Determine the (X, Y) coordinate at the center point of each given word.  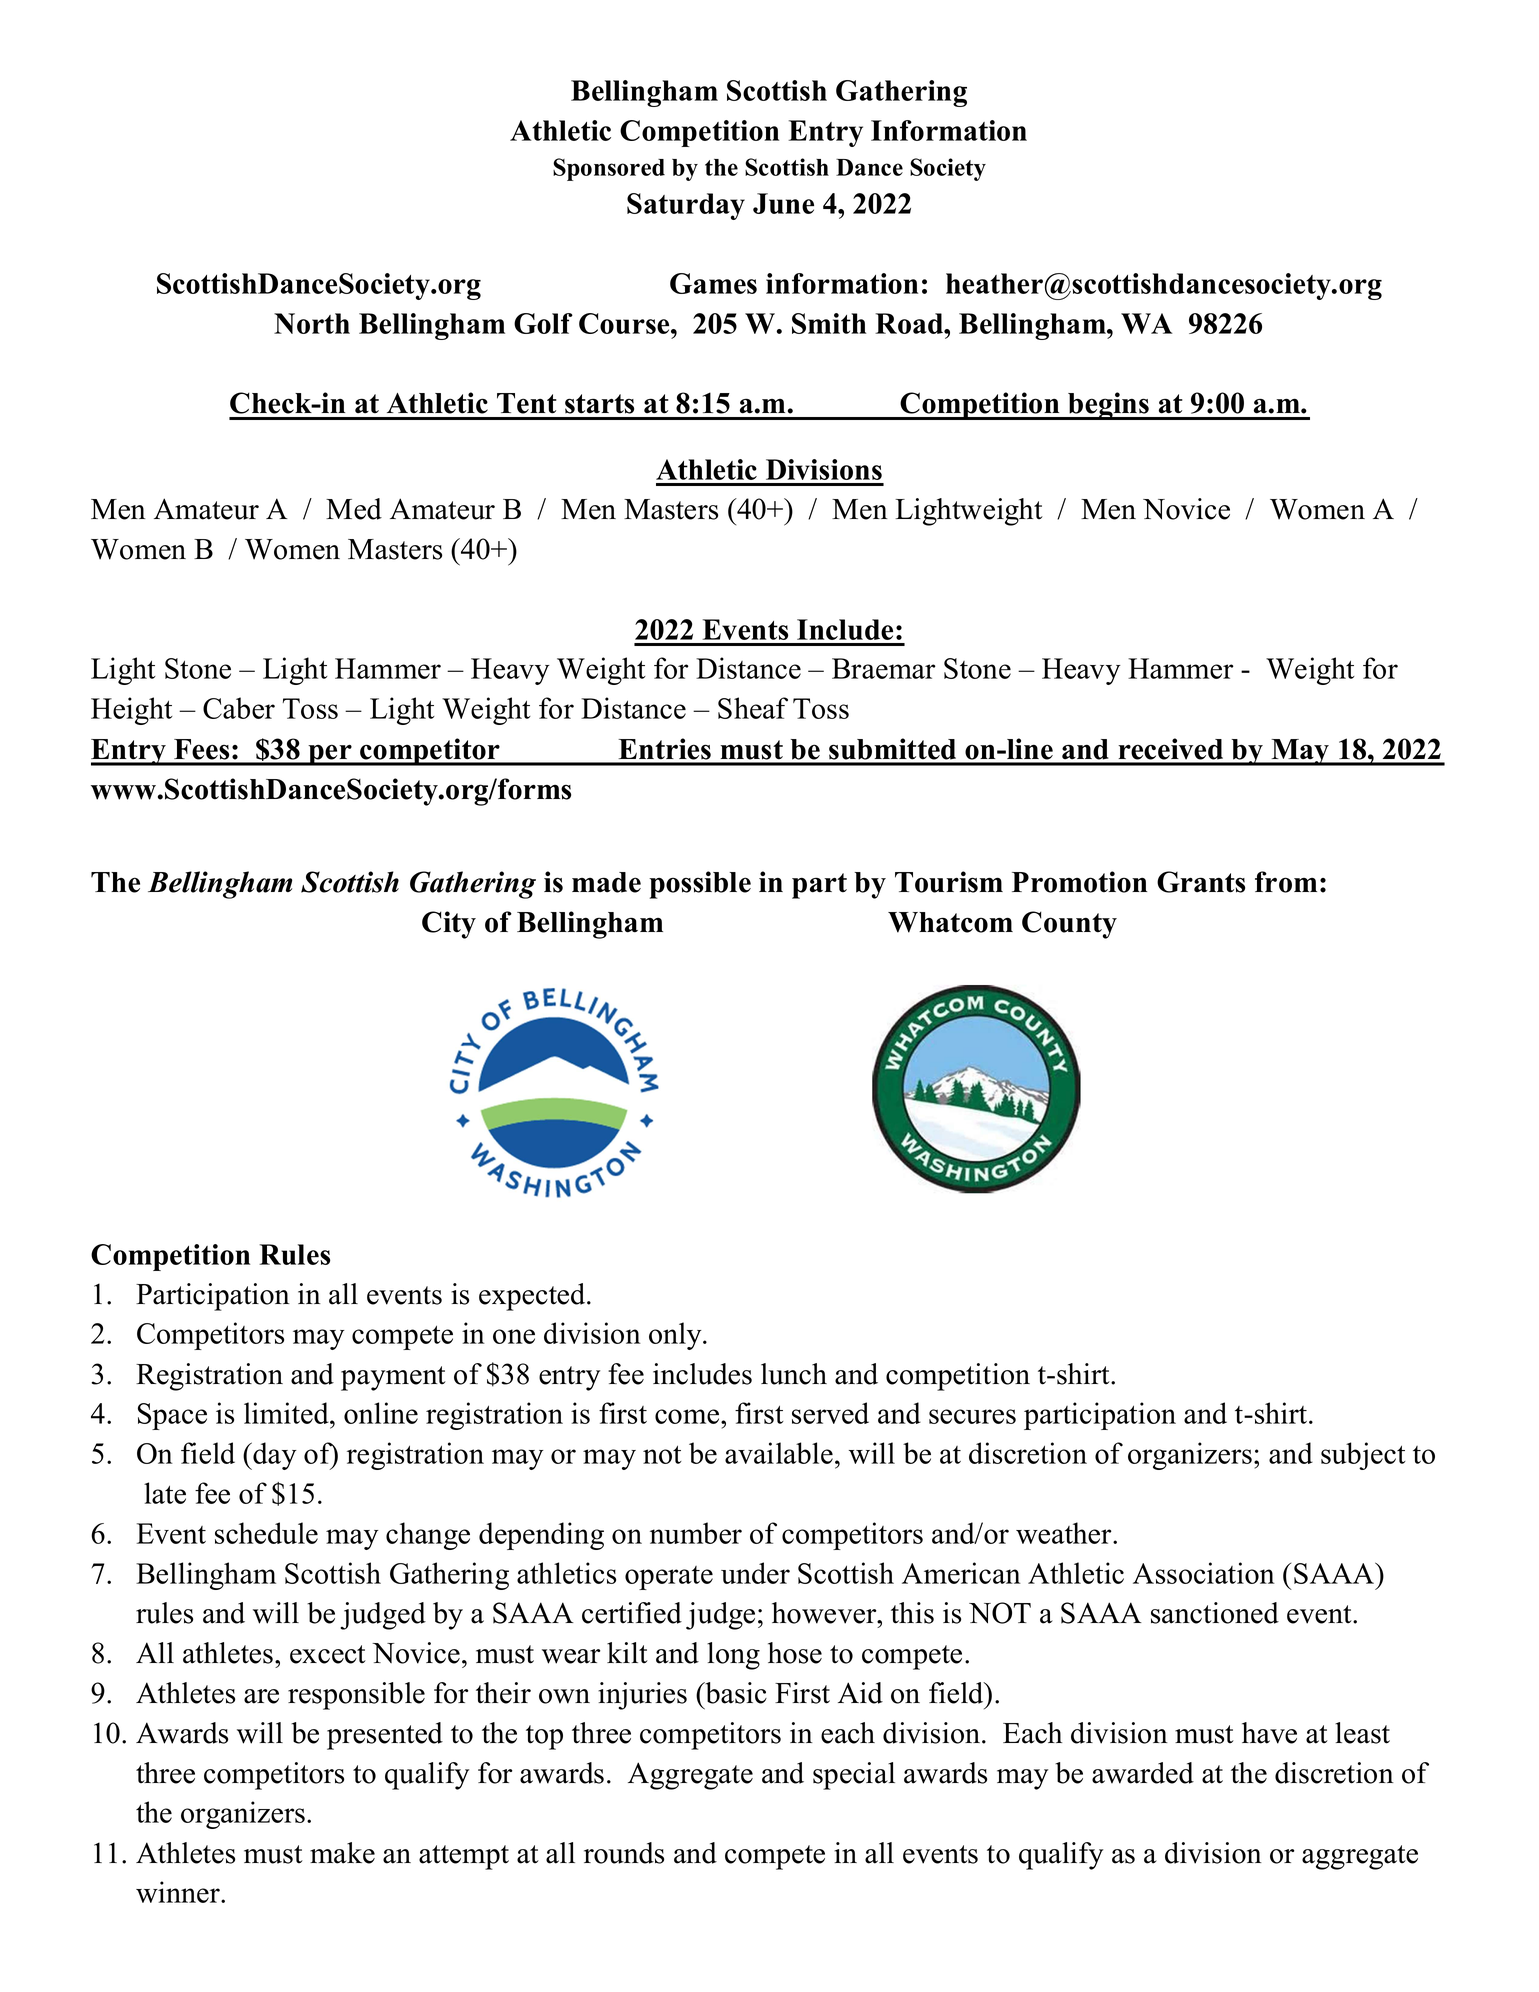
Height (132, 711)
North (312, 323)
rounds (624, 1853)
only (676, 1336)
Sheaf (753, 708)
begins (1108, 406)
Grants (1201, 882)
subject (1363, 1456)
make (342, 1853)
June (783, 203)
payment (393, 1378)
